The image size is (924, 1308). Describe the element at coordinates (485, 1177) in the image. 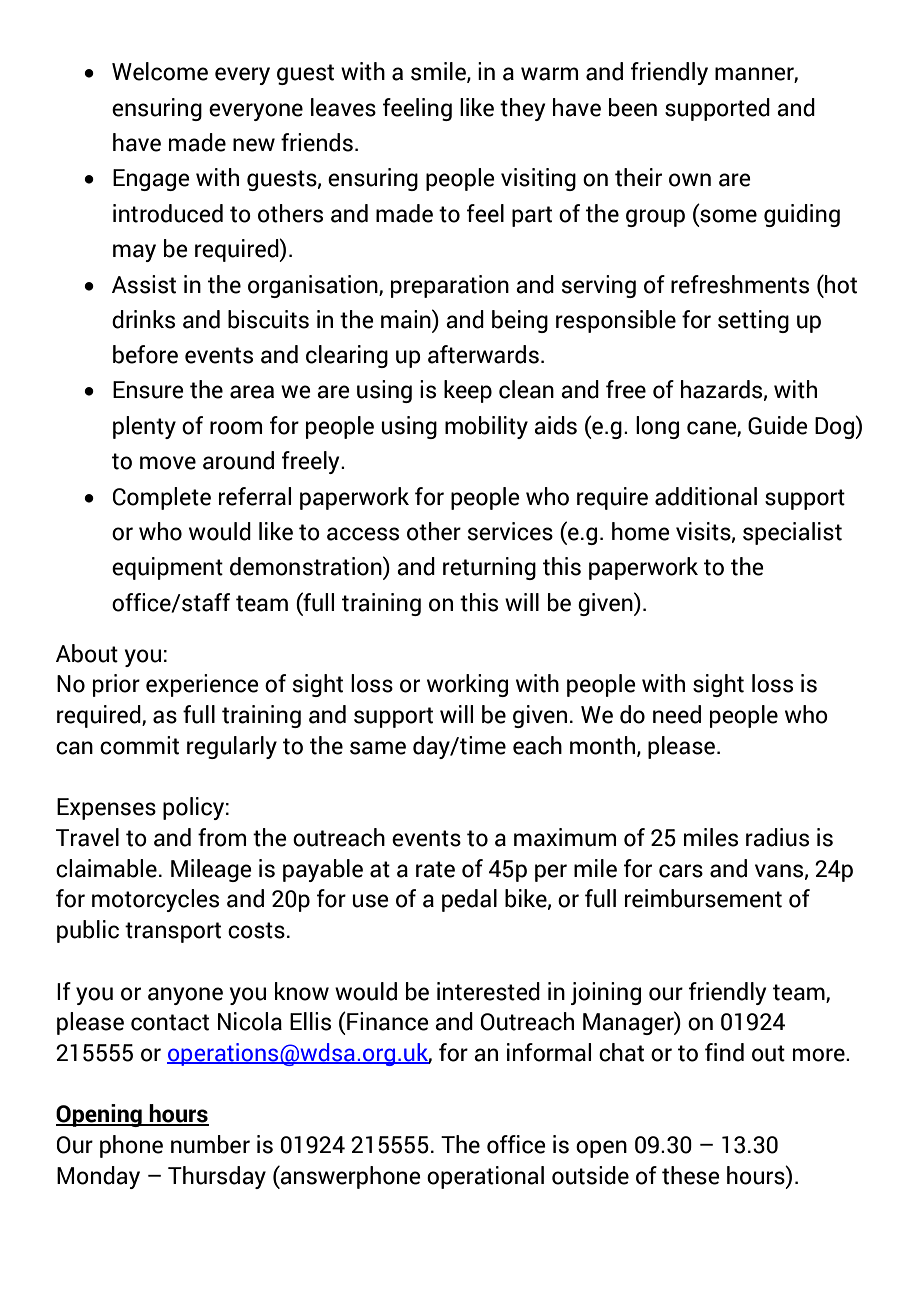

I see `operational` at that location.
